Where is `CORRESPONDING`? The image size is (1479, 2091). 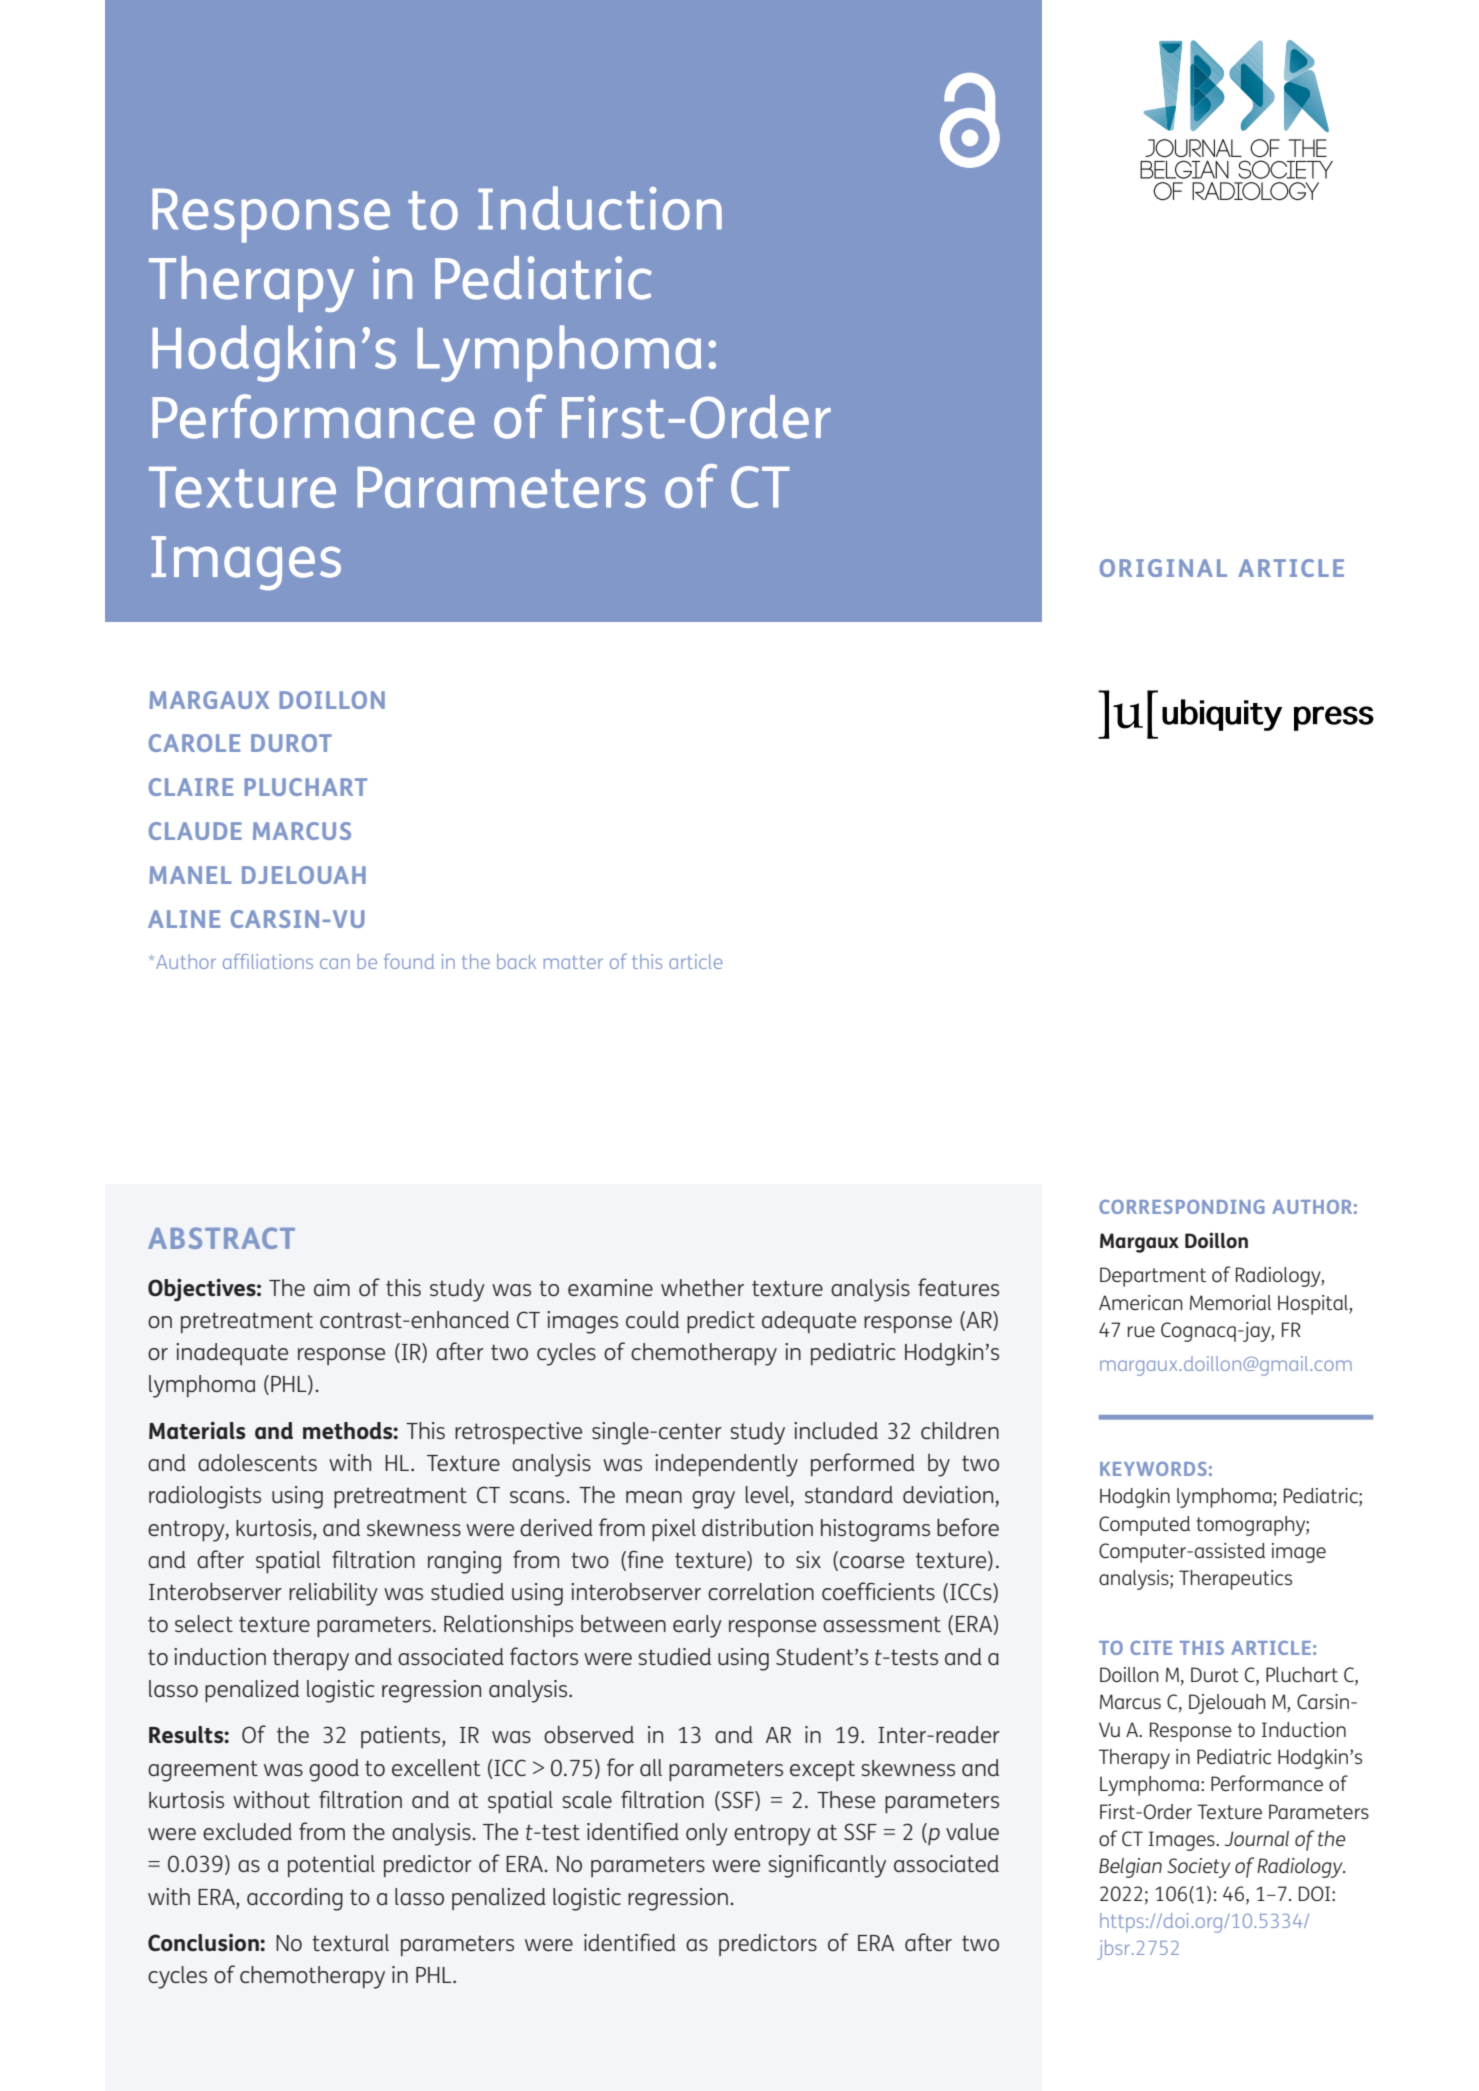
CORRESPONDING is located at coordinates (1182, 1207).
